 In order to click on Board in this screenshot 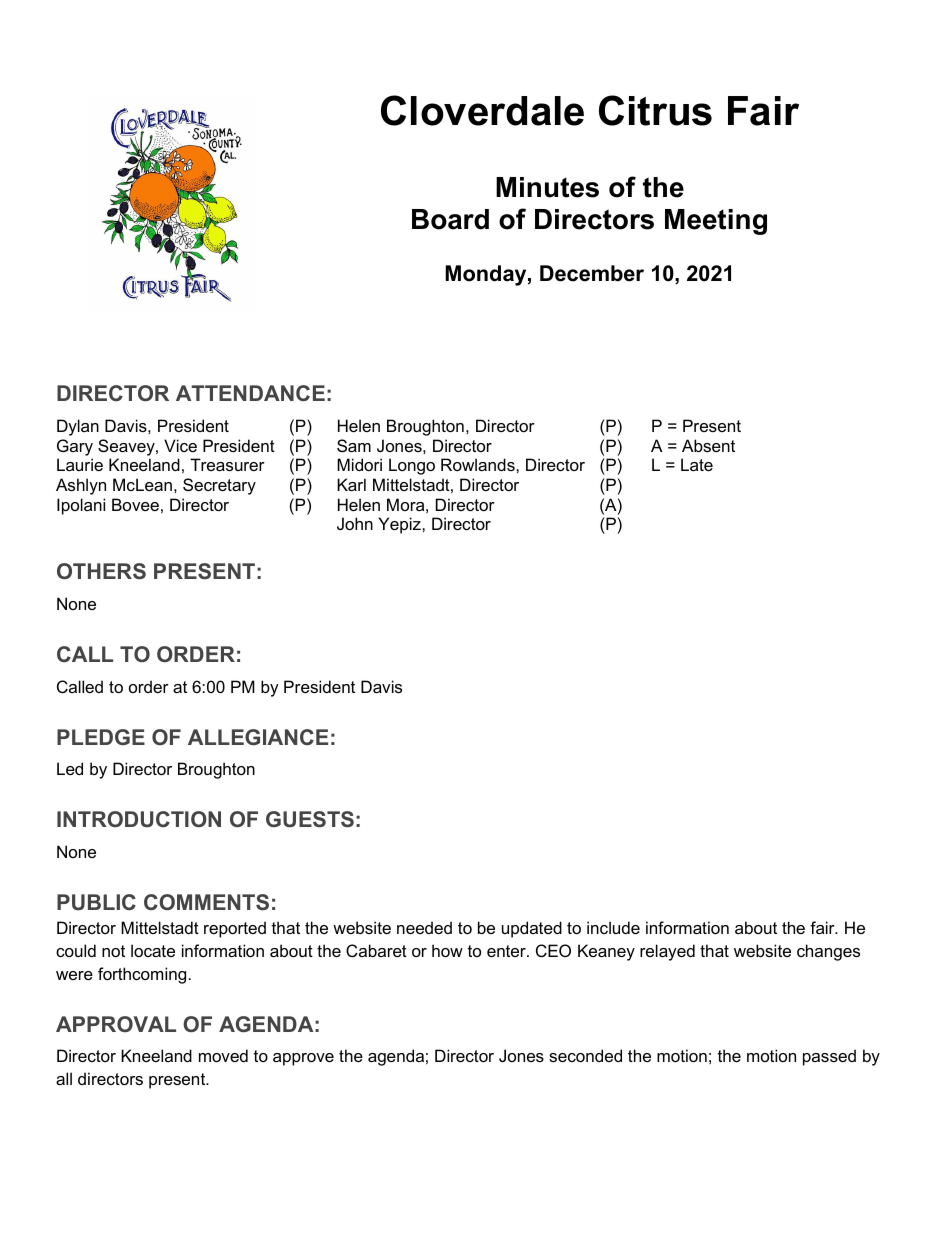, I will do `click(450, 219)`.
